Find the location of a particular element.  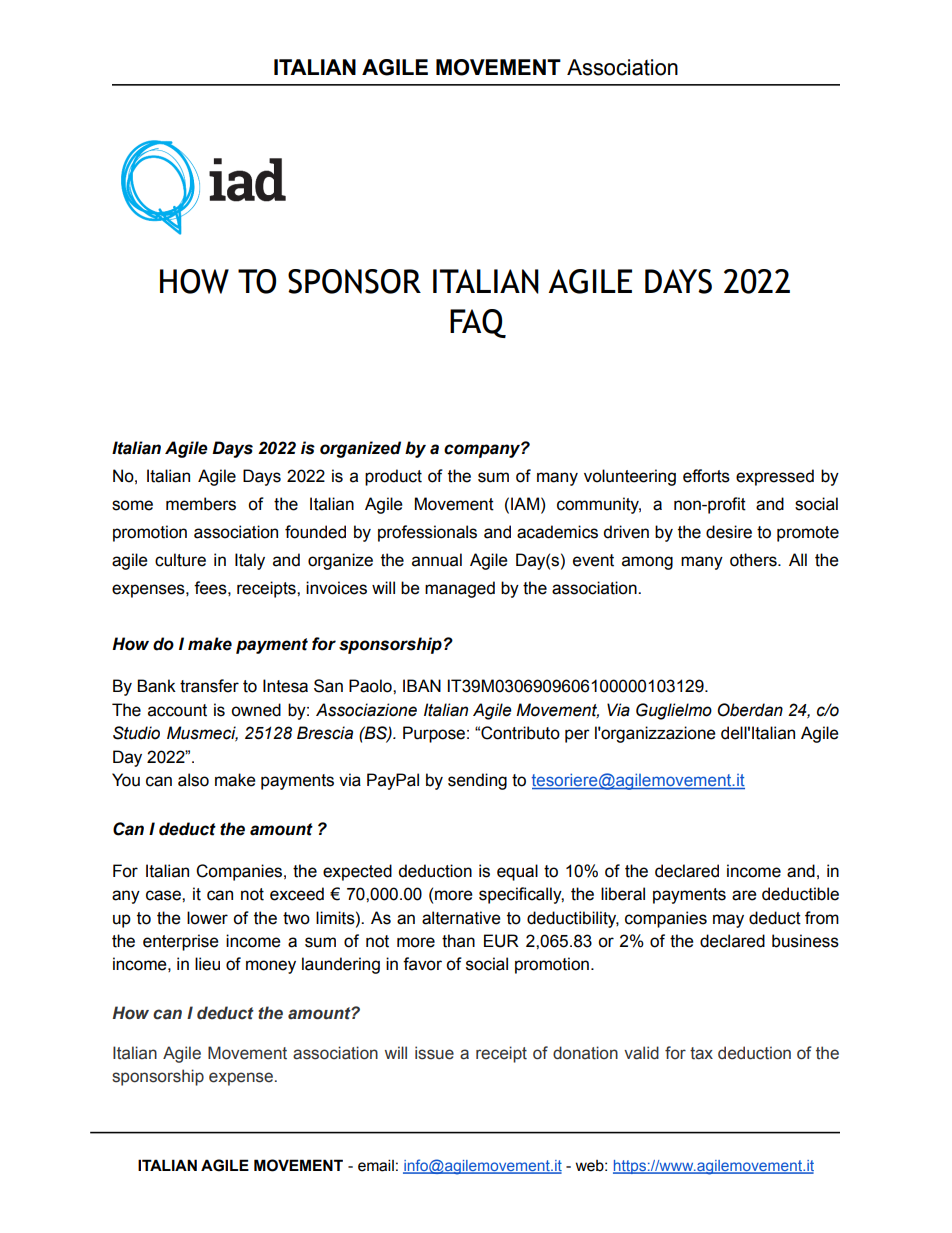

sending is located at coordinates (477, 781).
